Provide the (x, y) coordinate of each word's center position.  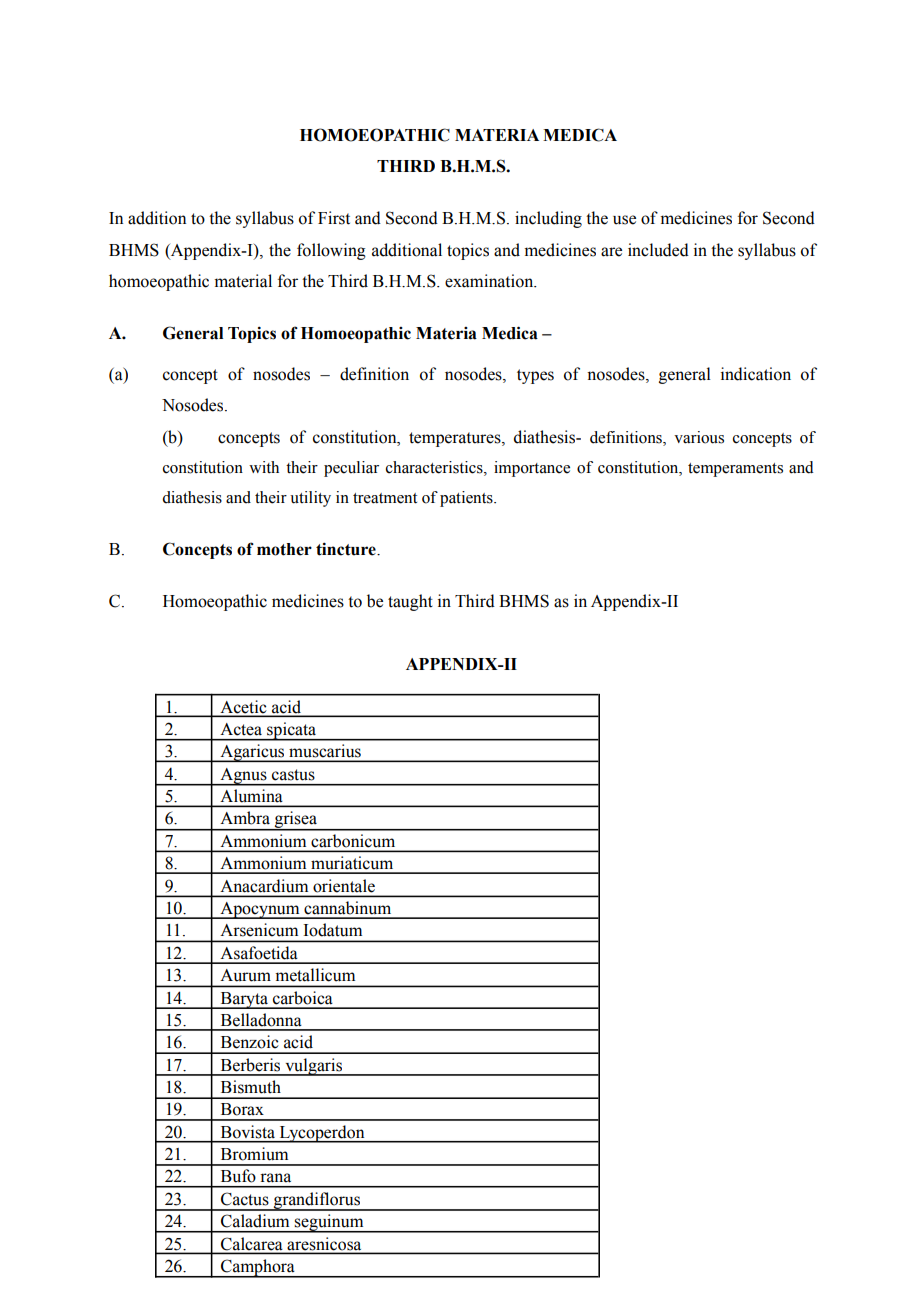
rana (276, 1177)
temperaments (735, 470)
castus (293, 775)
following (331, 251)
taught (410, 602)
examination (490, 281)
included (658, 250)
